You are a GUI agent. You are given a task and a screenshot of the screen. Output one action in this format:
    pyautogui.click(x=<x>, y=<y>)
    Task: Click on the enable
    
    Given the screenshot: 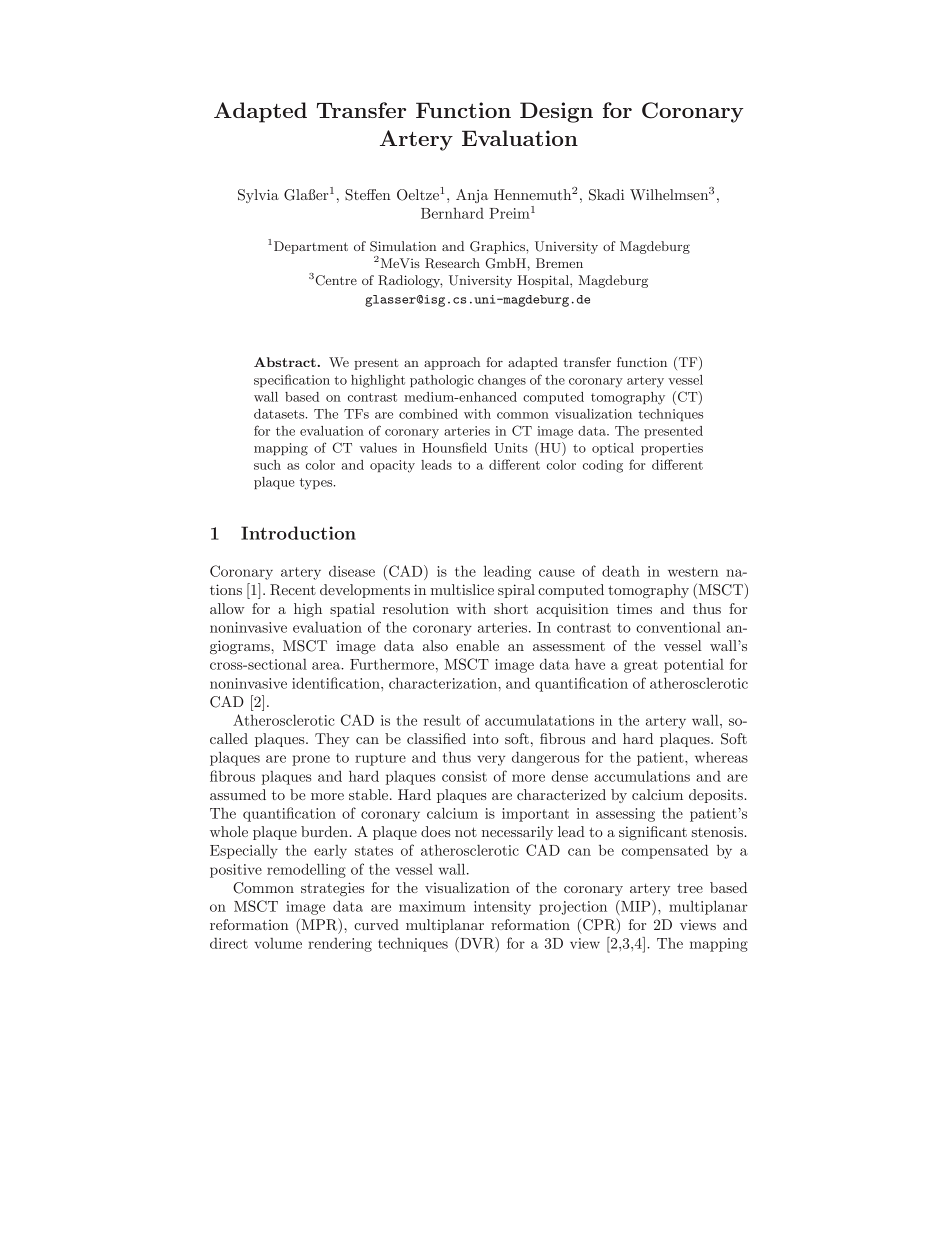 What is the action you would take?
    pyautogui.click(x=477, y=645)
